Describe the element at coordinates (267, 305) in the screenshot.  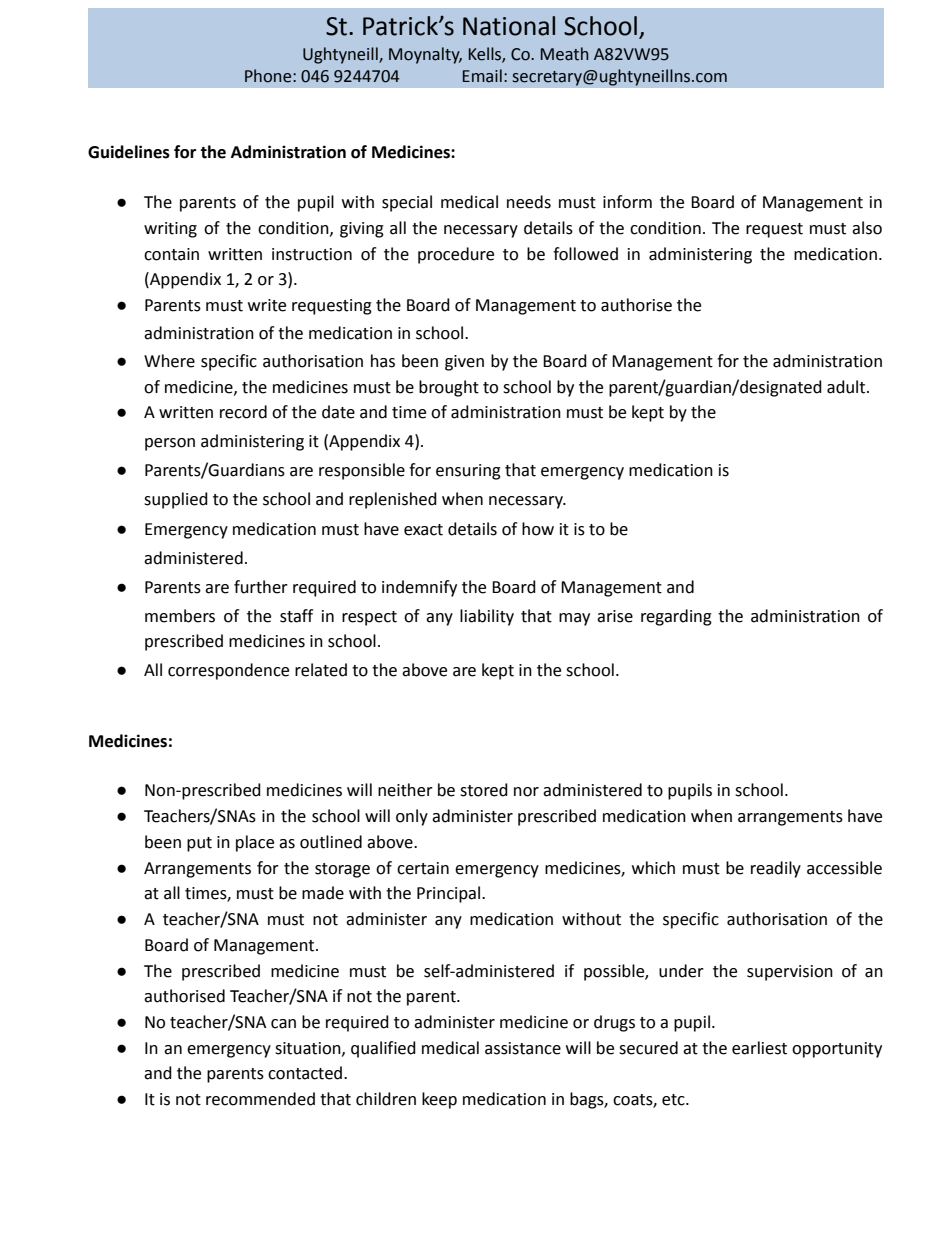
I see `write` at that location.
